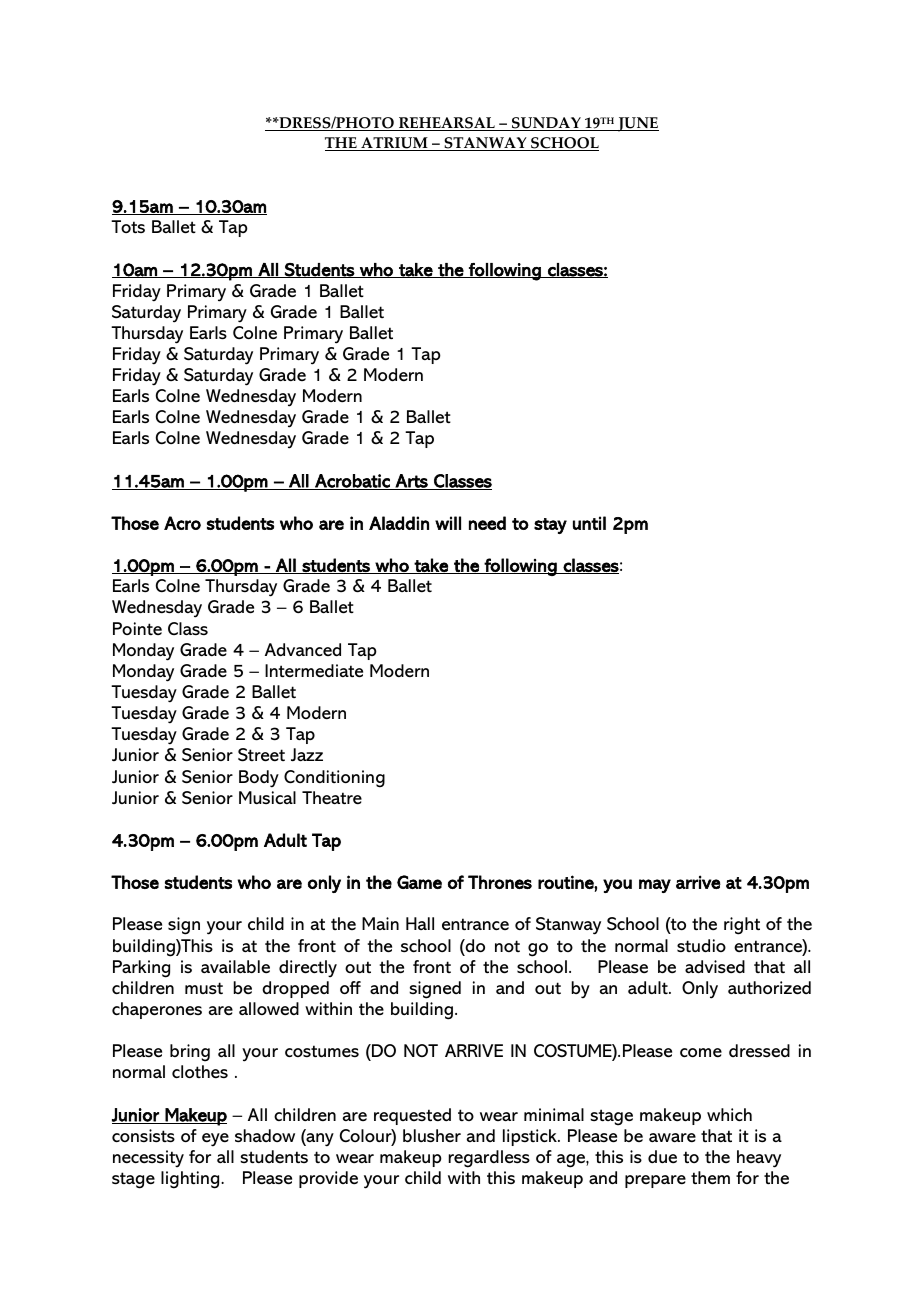 This page has width=924, height=1308. What do you see at coordinates (137, 628) in the page?
I see `Pointe` at bounding box center [137, 628].
